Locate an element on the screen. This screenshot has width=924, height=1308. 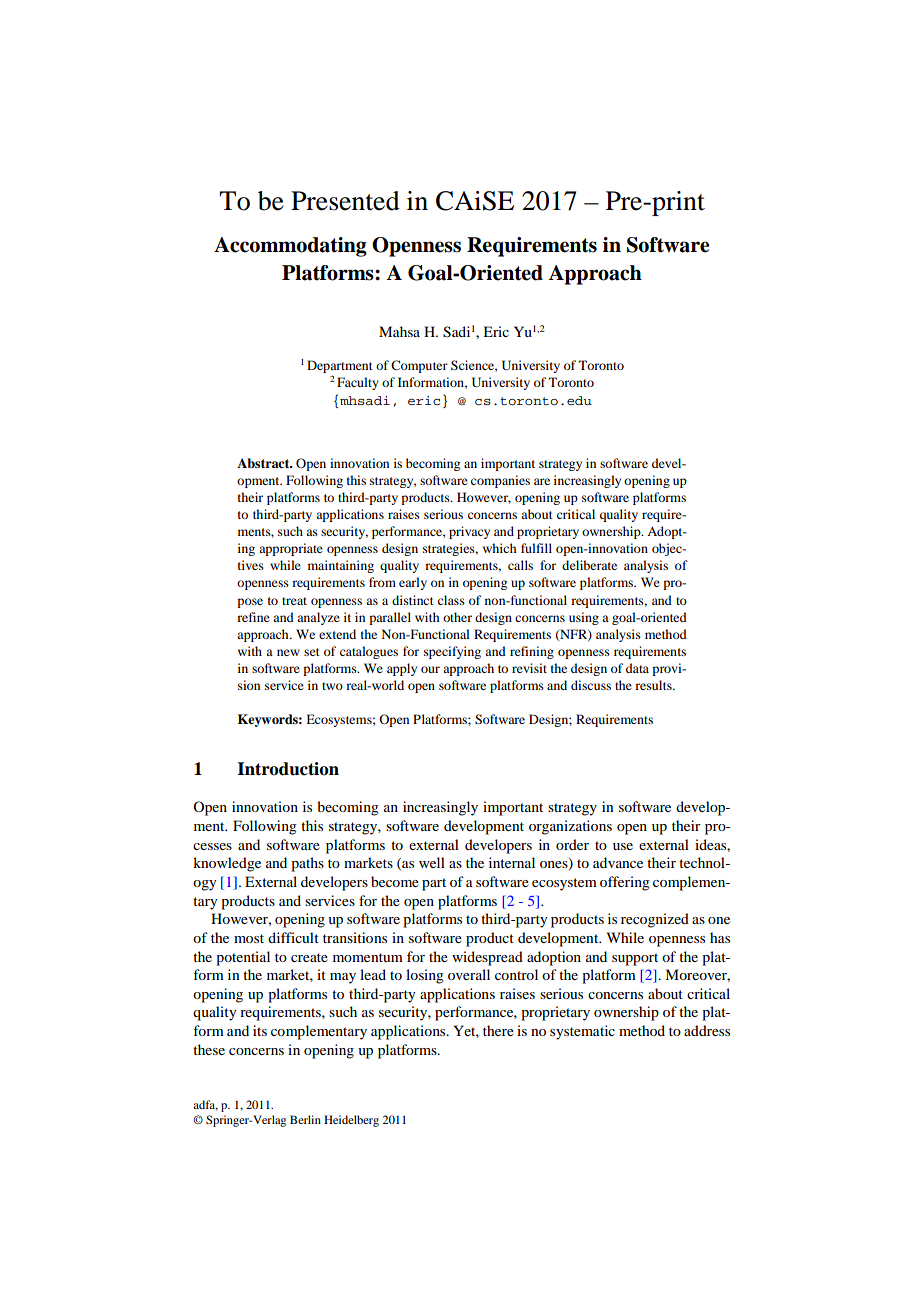
address is located at coordinates (707, 1030).
